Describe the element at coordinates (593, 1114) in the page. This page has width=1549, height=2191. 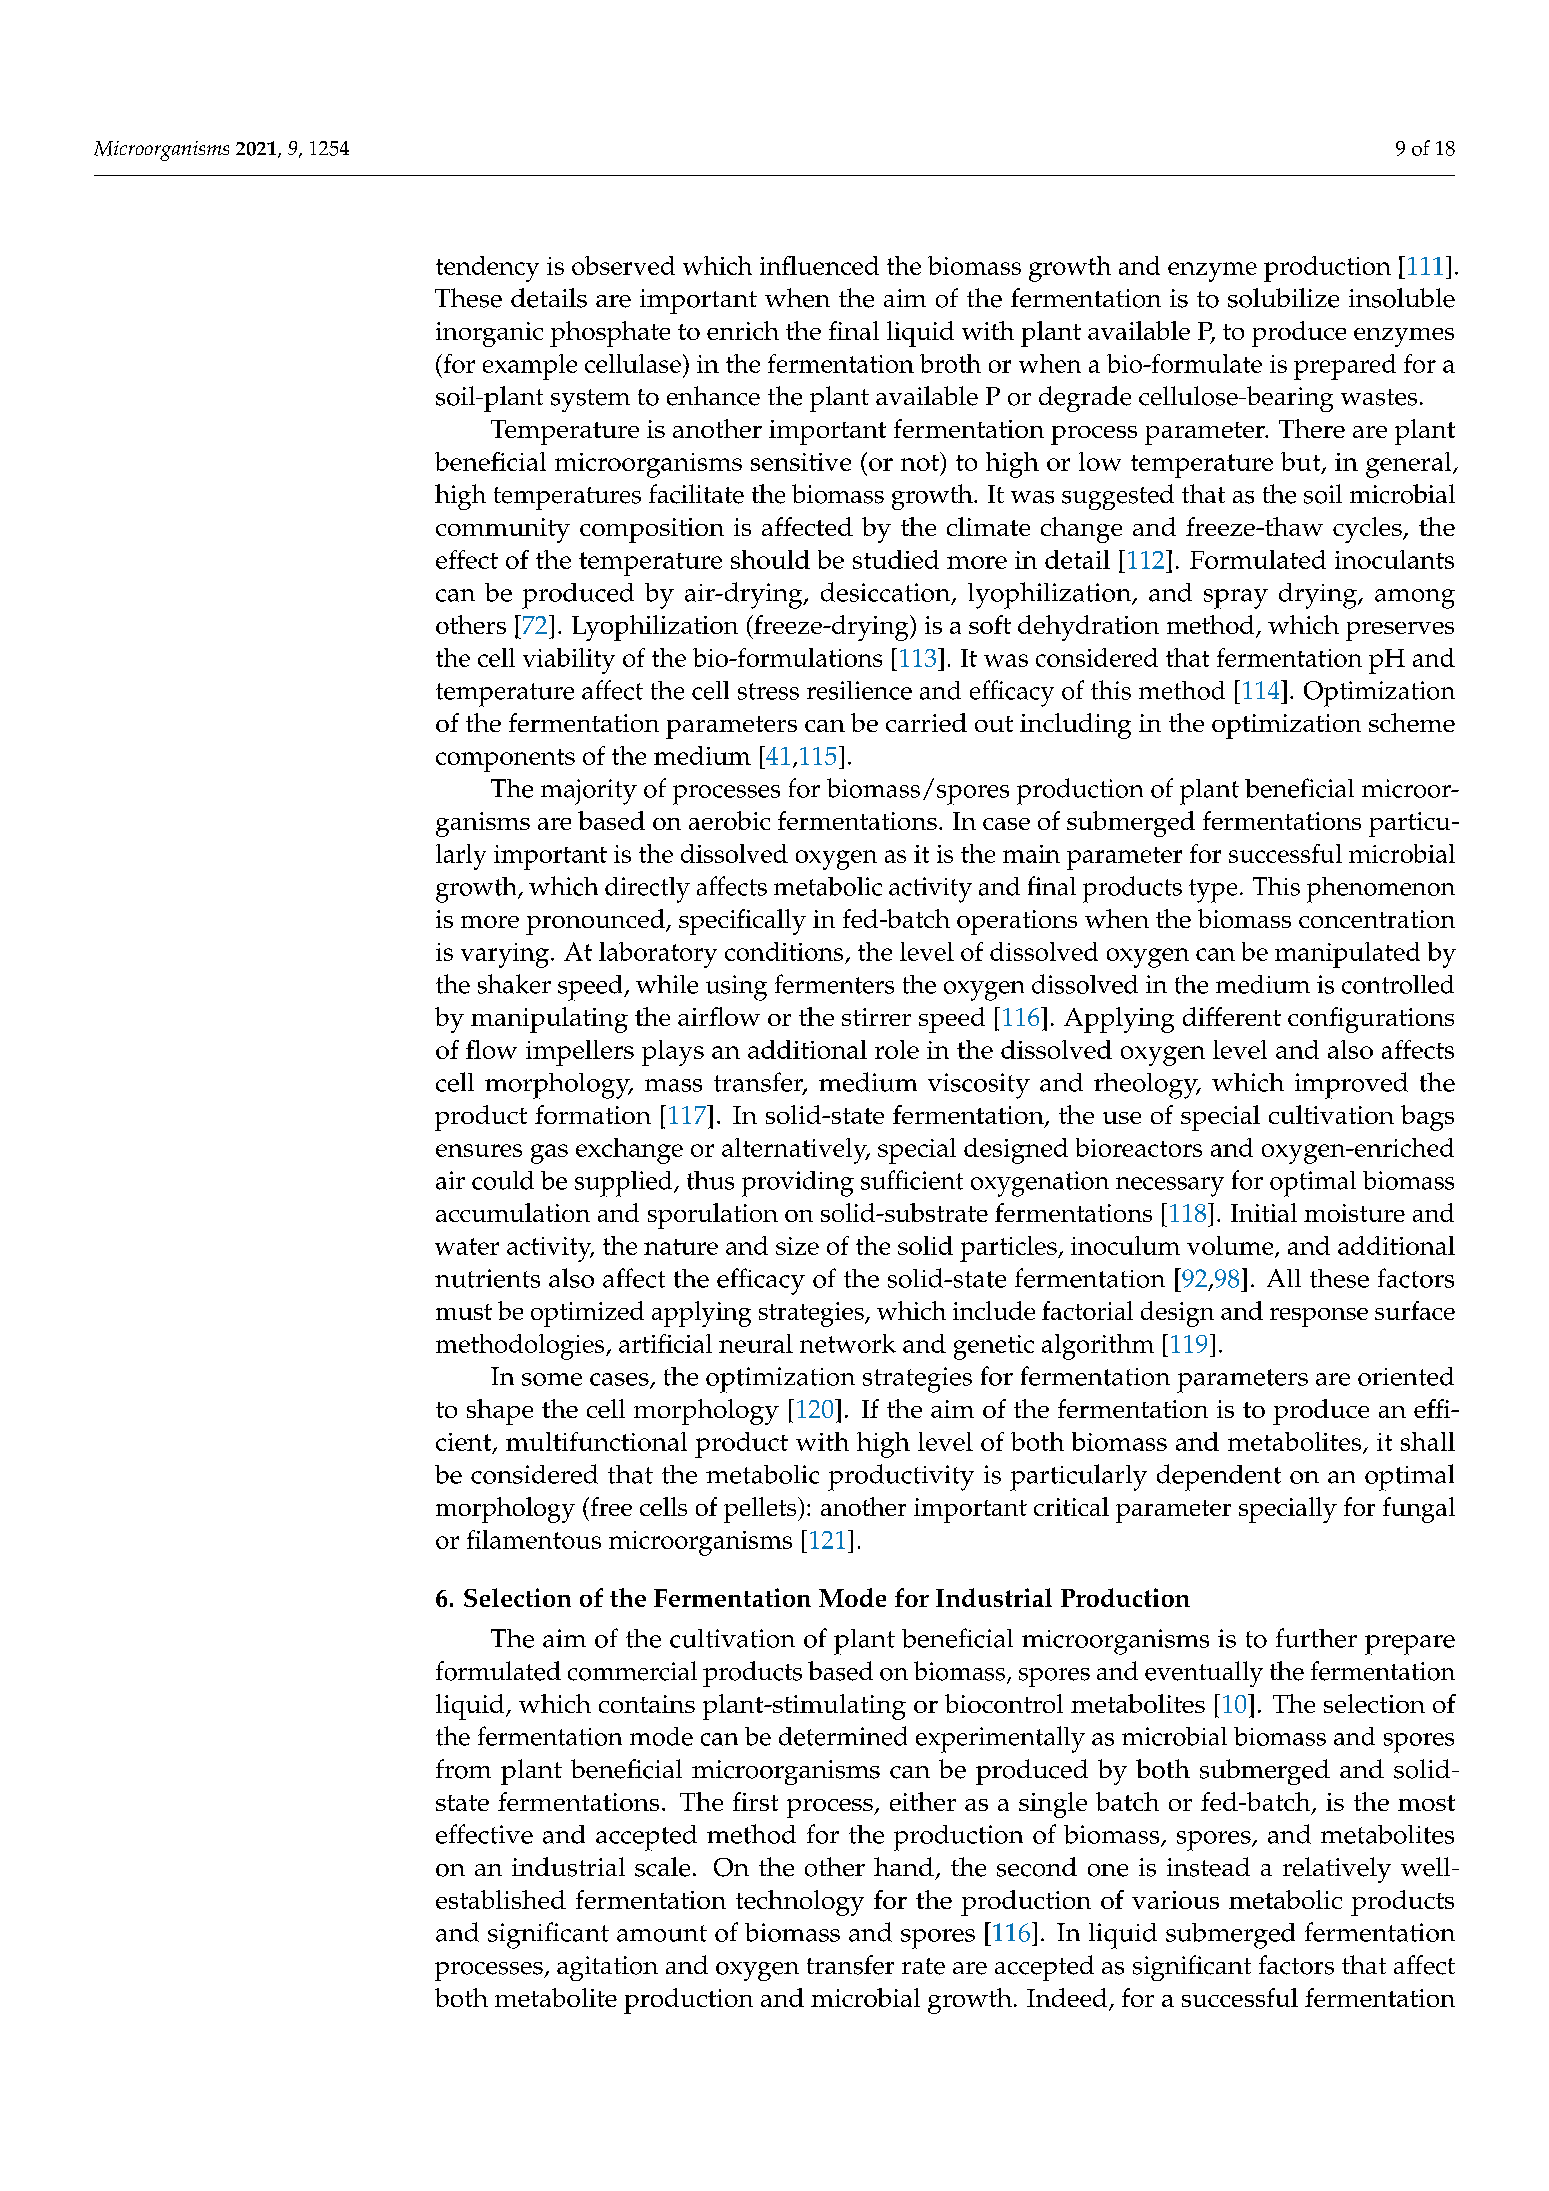
I see `formation` at that location.
